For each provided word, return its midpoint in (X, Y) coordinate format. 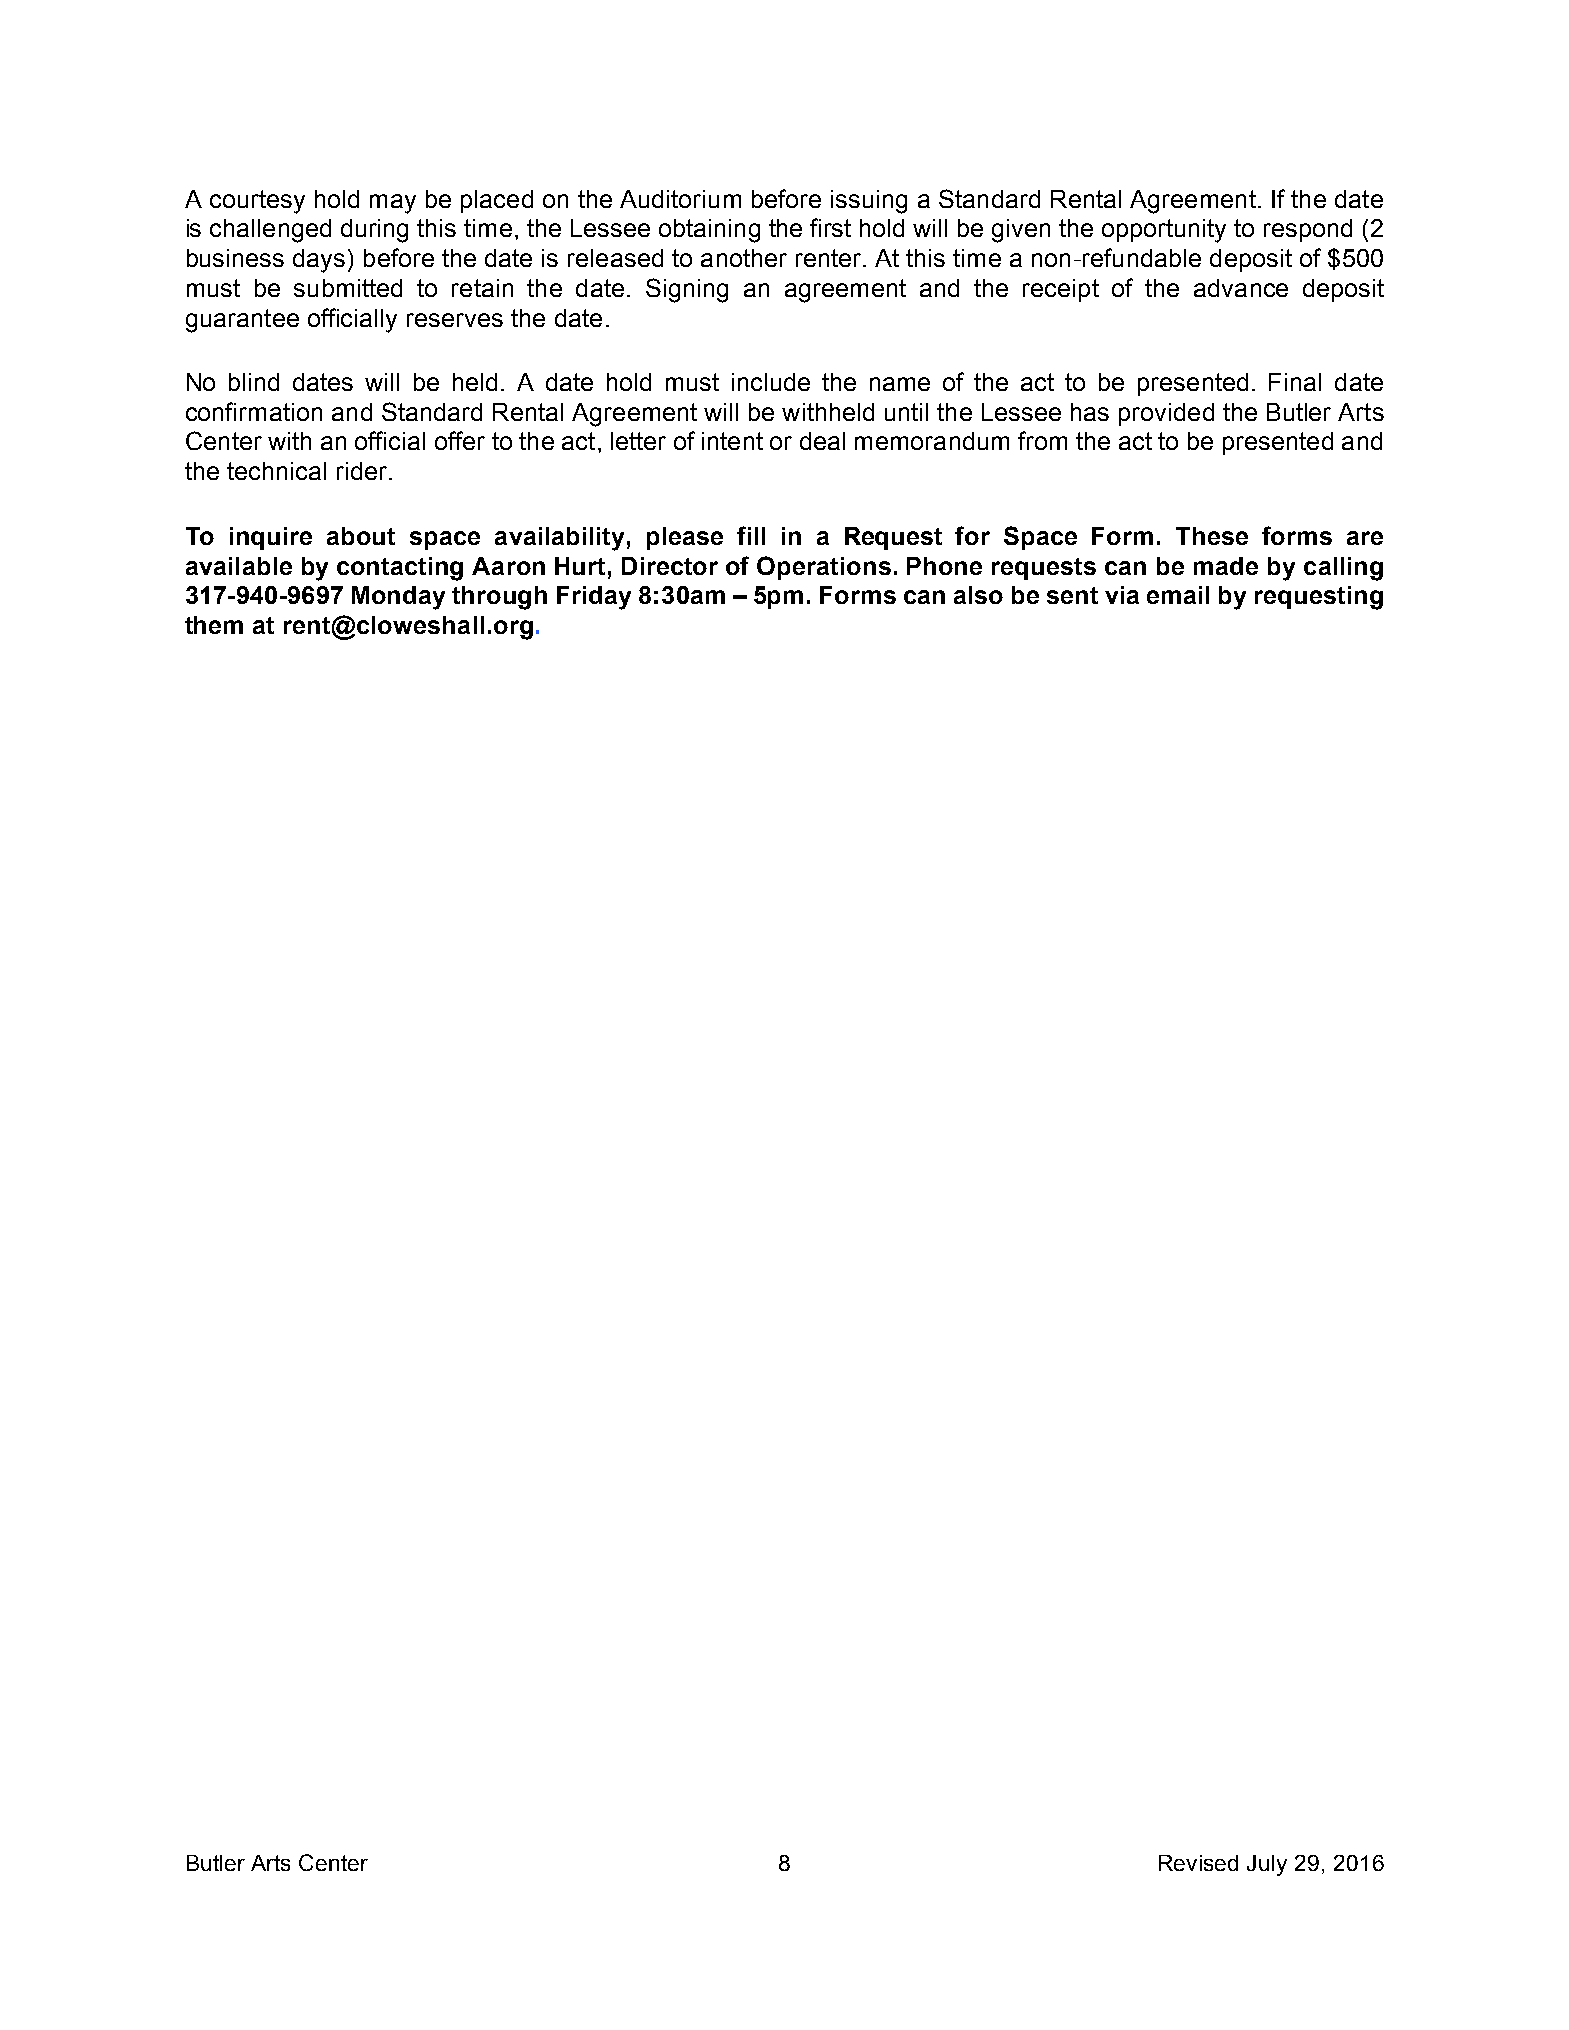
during (374, 231)
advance (1241, 288)
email (1178, 595)
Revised (1198, 1863)
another (744, 258)
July (1267, 1865)
